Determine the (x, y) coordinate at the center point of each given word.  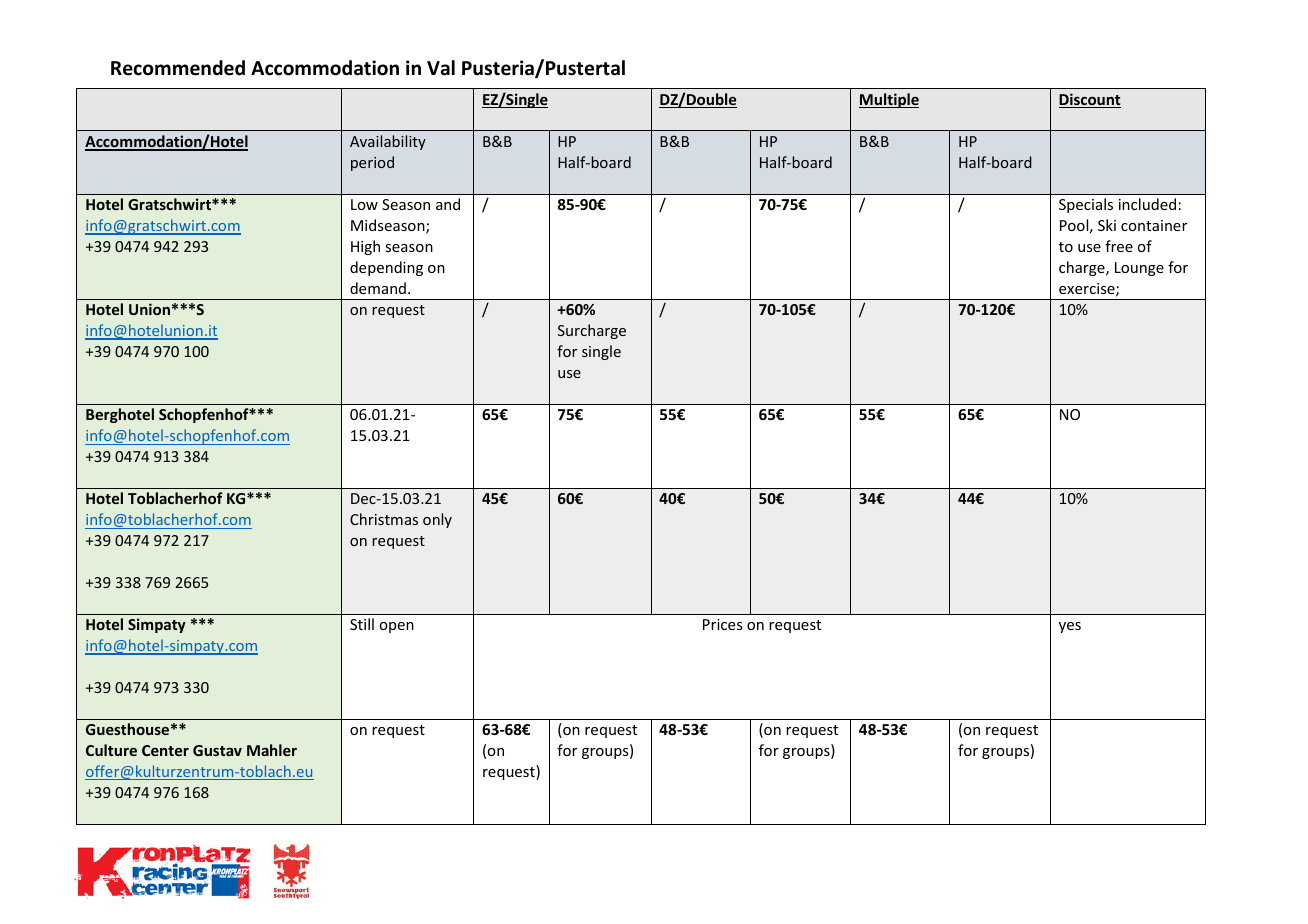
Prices (722, 624)
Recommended (178, 68)
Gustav (217, 750)
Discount (1090, 100)
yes (1070, 627)
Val (441, 68)
